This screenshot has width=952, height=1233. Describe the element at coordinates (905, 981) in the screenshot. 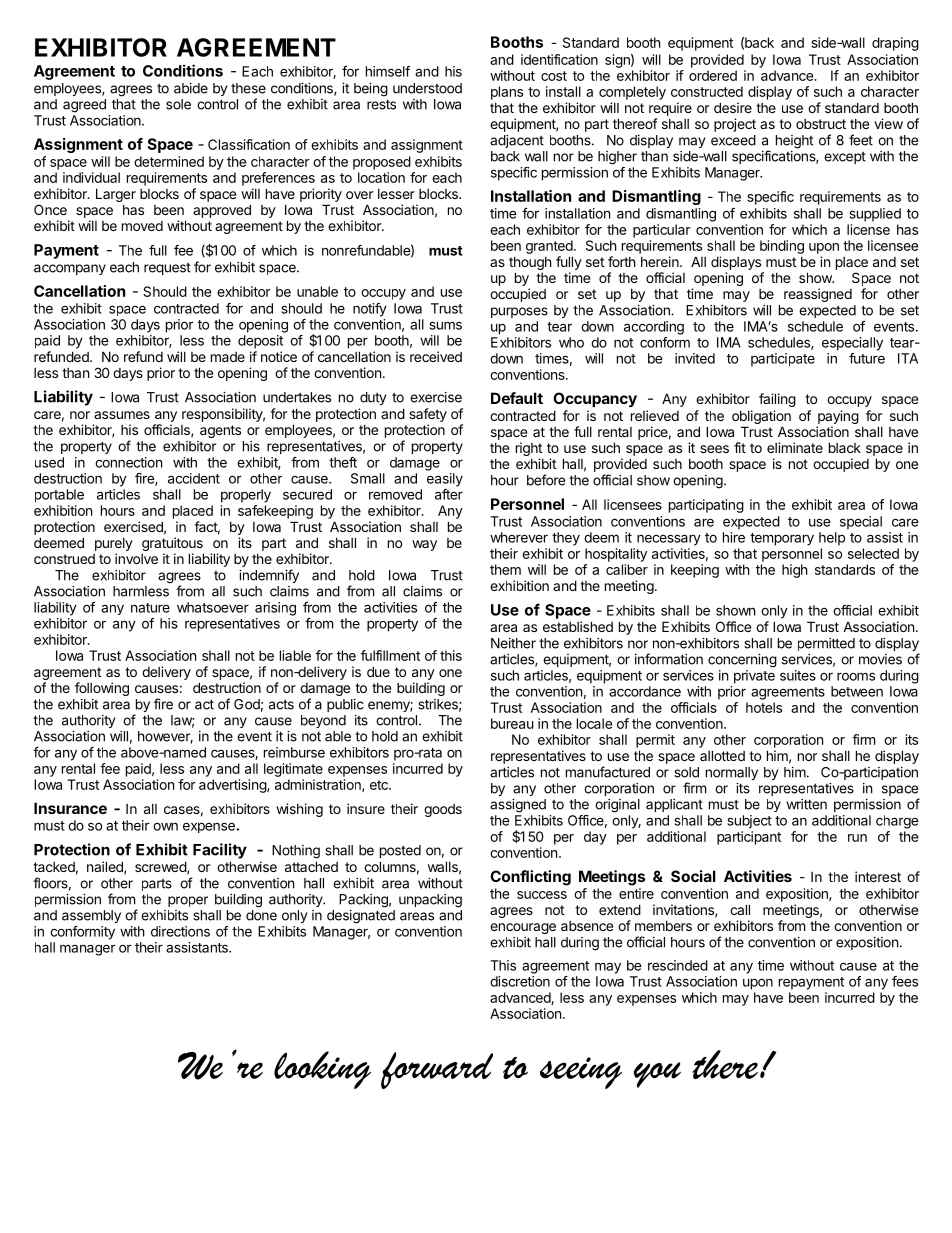

I see `fees` at that location.
